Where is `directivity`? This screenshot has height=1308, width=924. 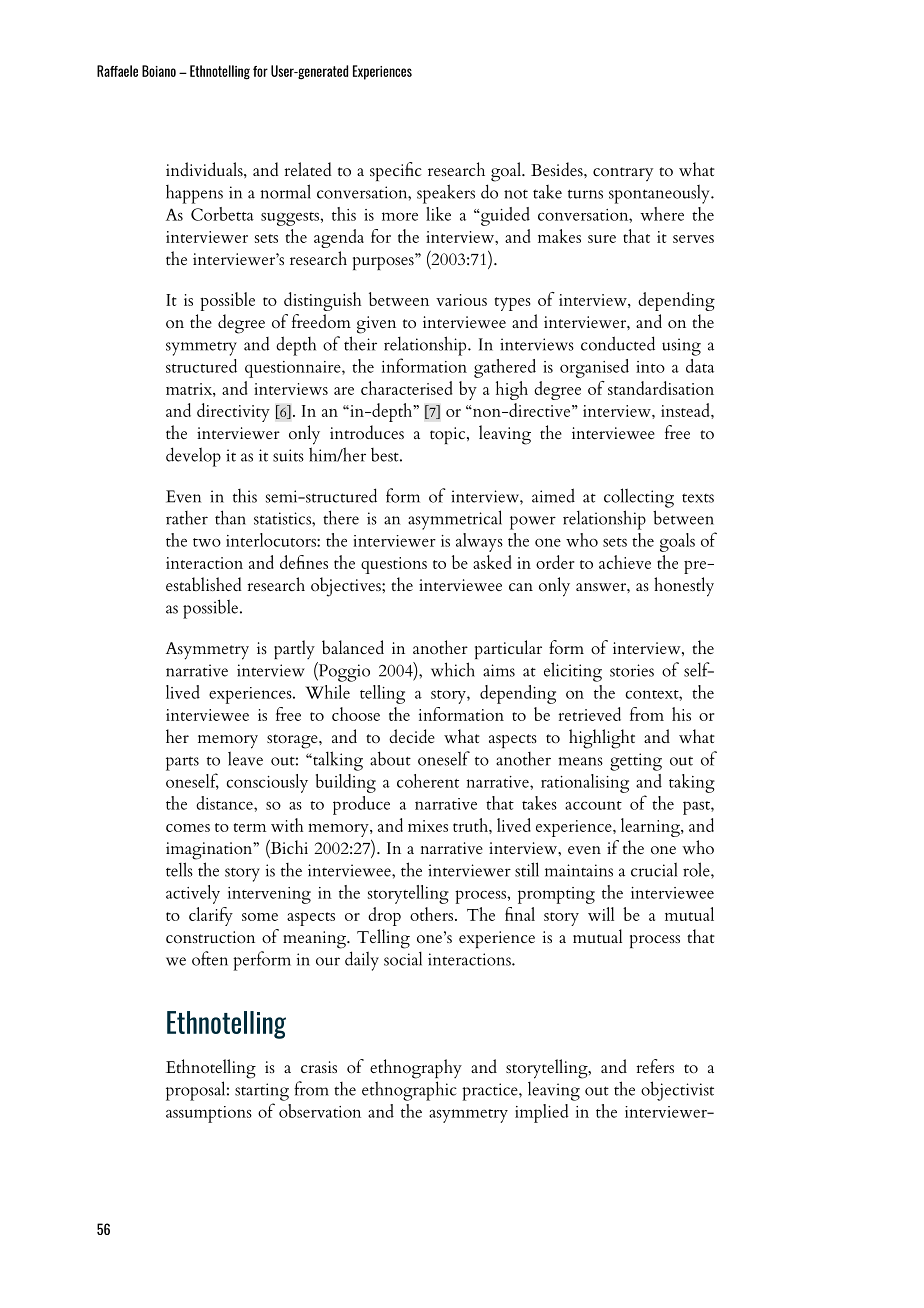
directivity is located at coordinates (233, 412).
